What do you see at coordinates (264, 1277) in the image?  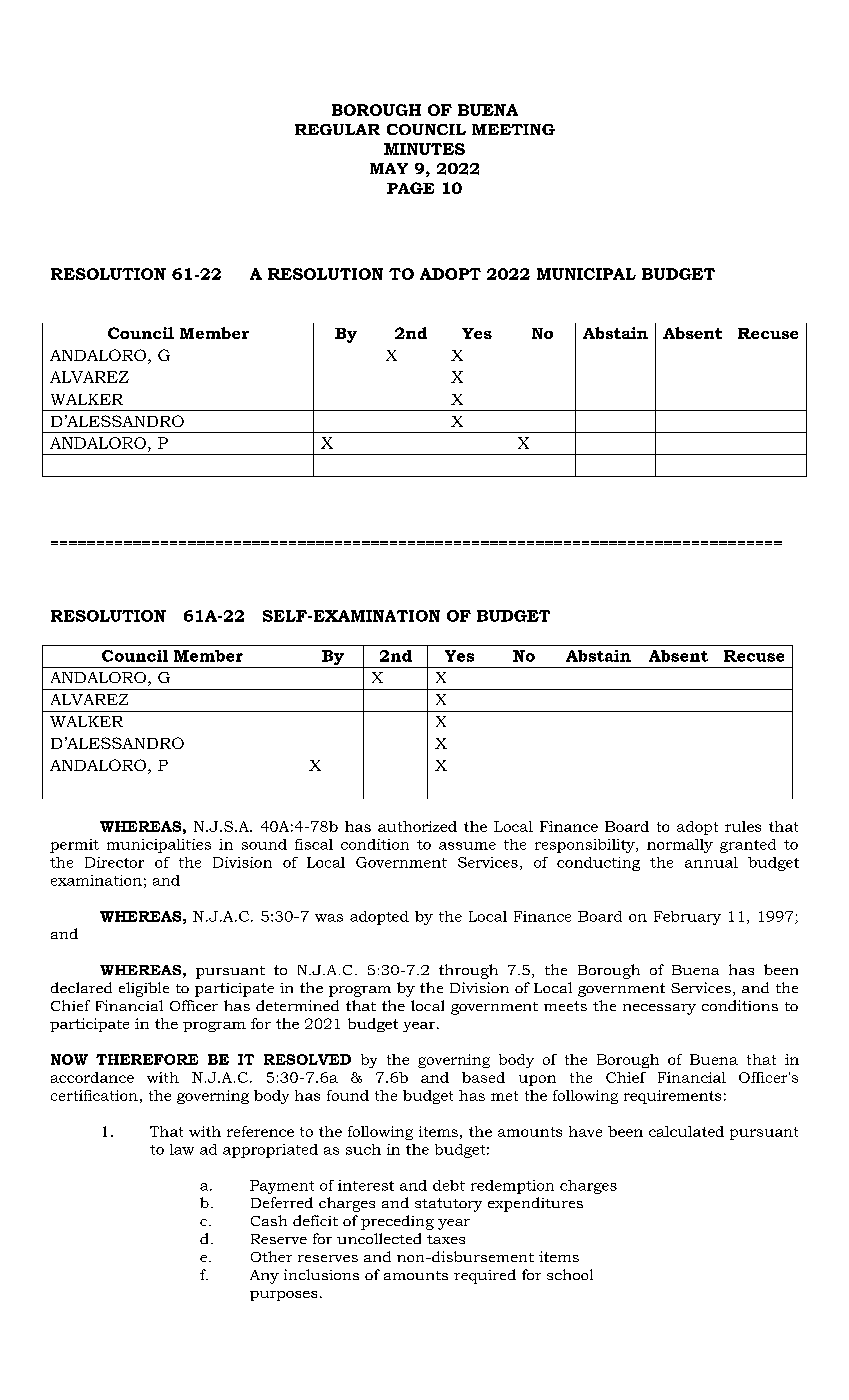 I see `Any` at bounding box center [264, 1277].
